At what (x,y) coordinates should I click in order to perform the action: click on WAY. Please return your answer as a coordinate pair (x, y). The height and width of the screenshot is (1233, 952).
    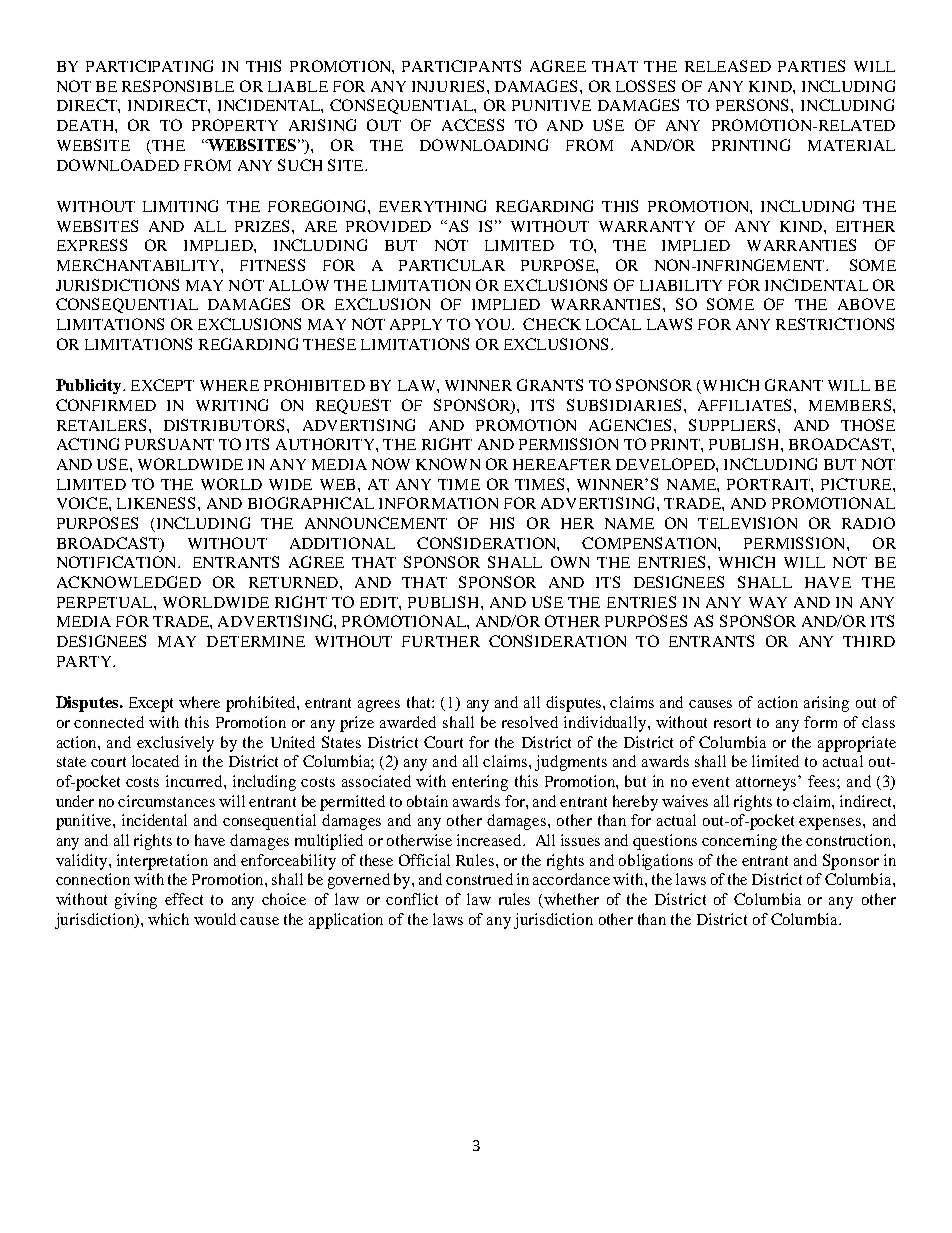
    Looking at the image, I should click on (768, 602).
